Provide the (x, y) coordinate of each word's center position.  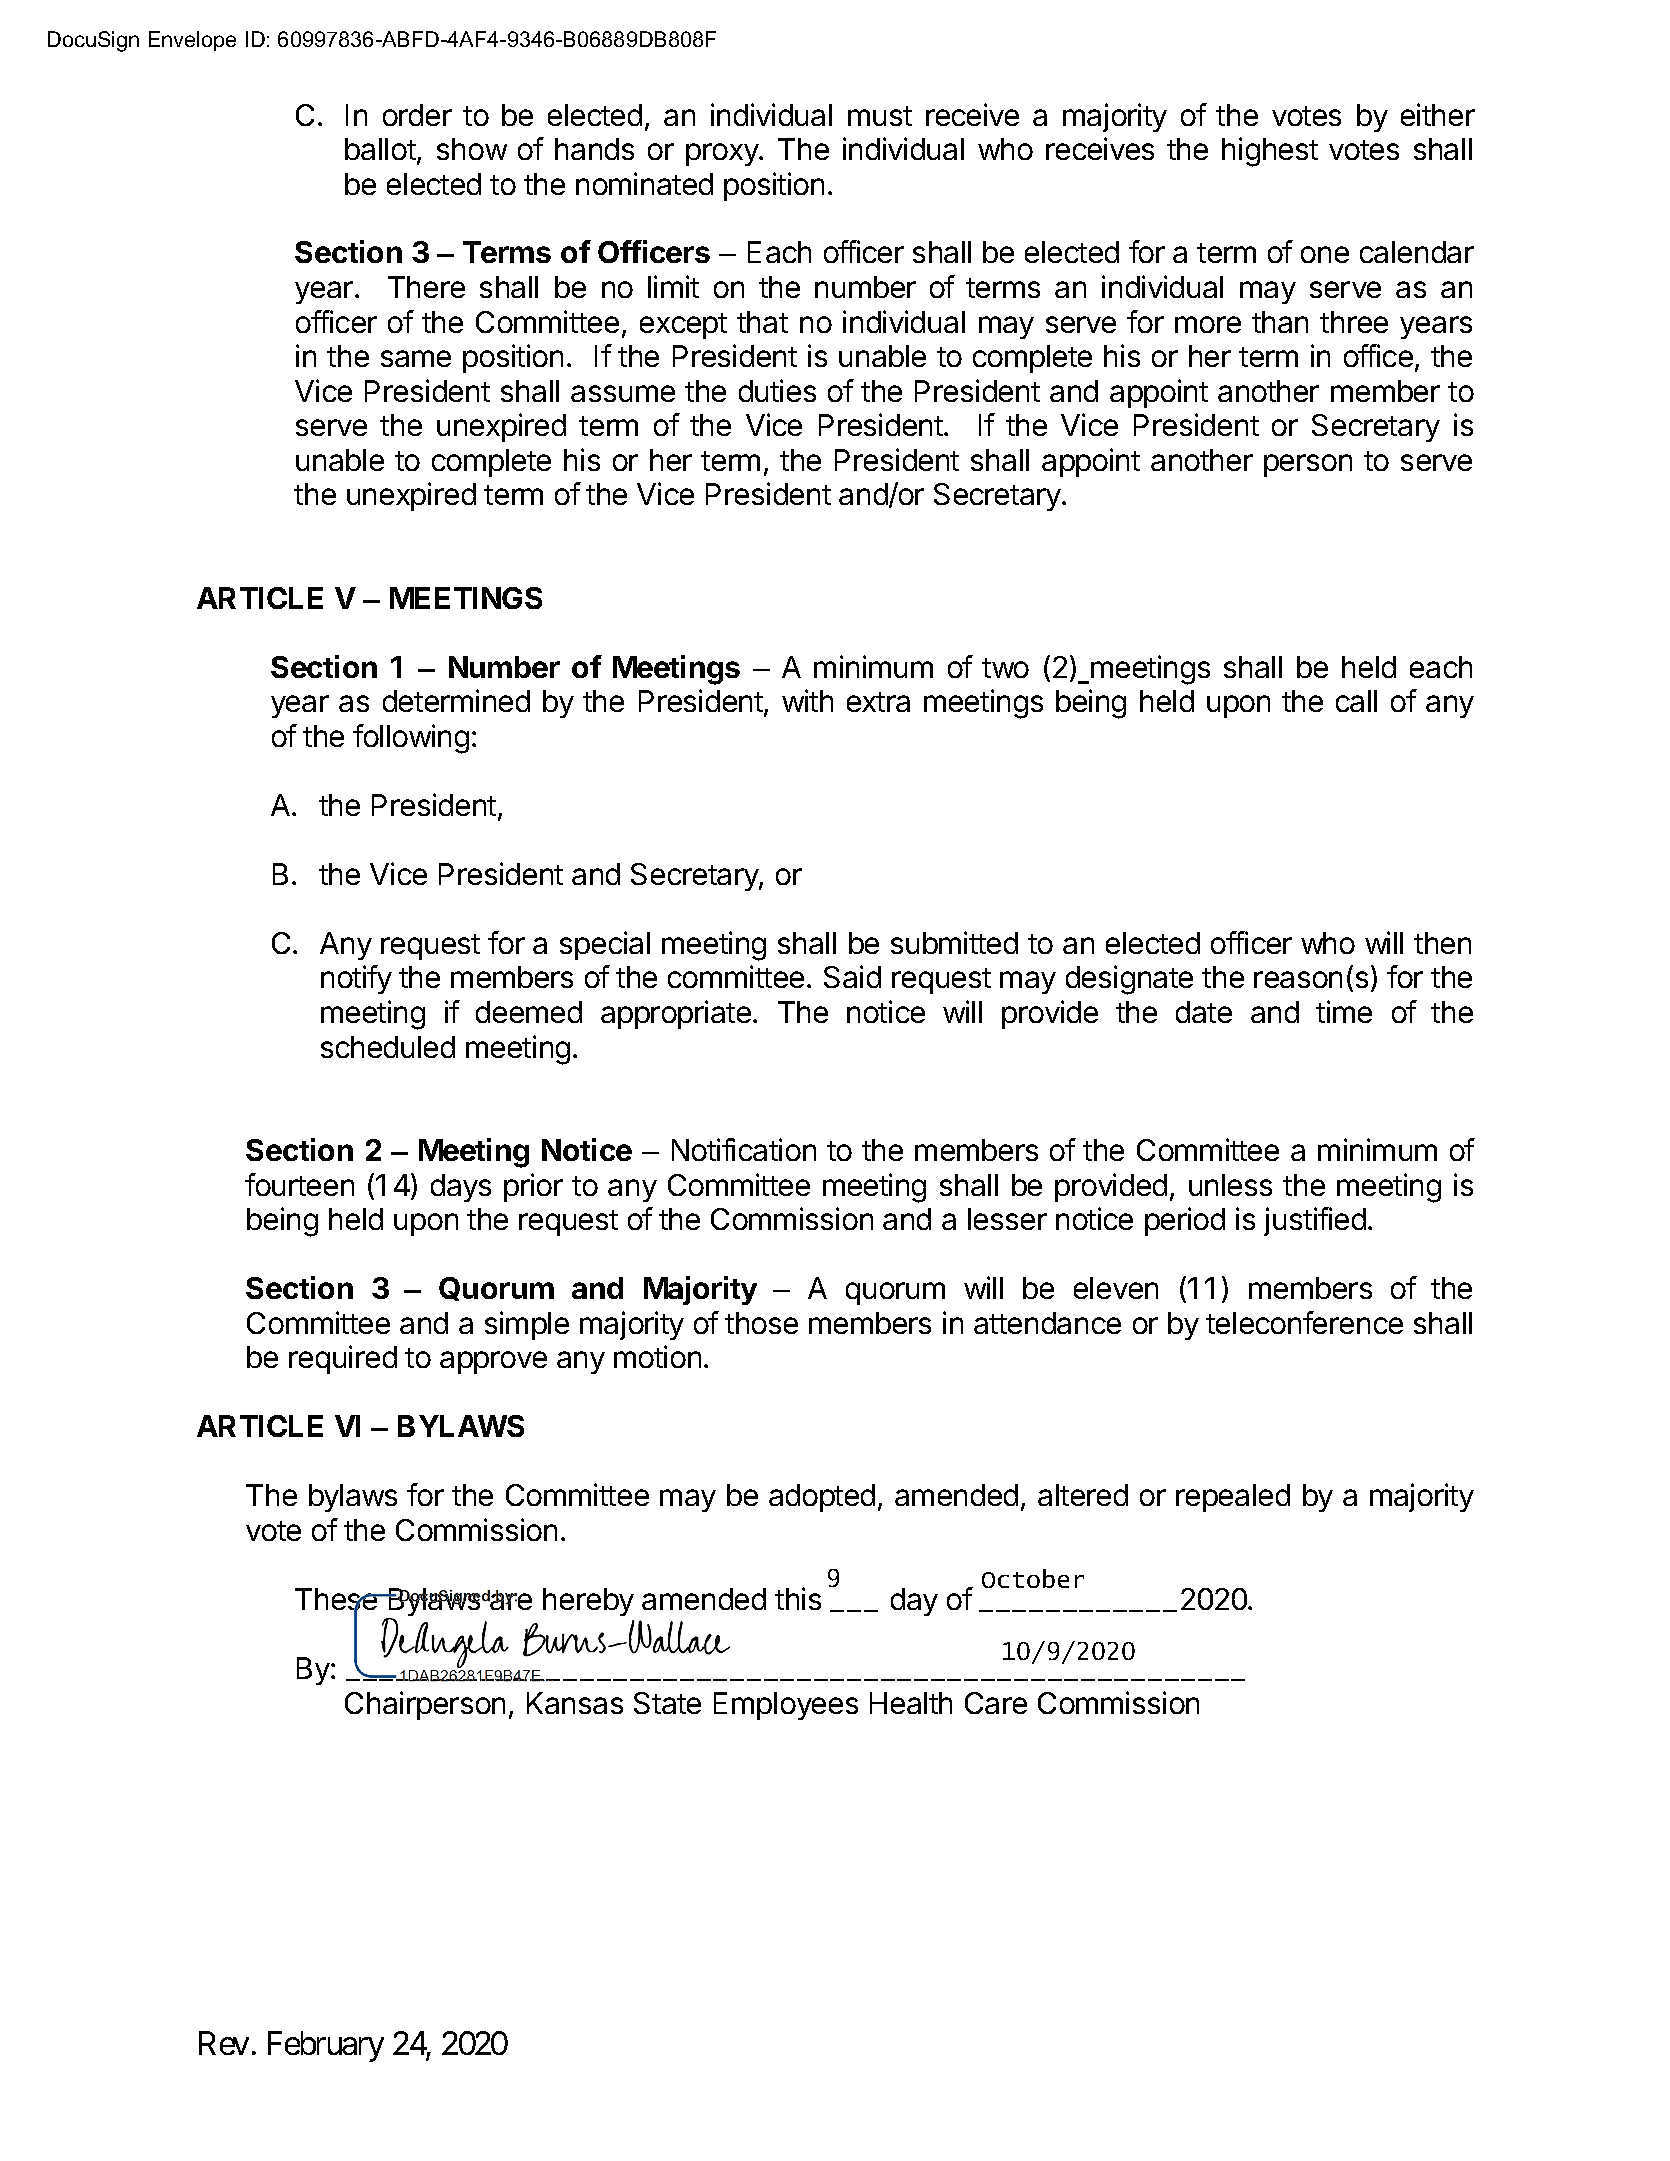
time (1344, 1011)
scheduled (388, 1047)
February (326, 2046)
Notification (744, 1149)
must (880, 116)
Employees (786, 1706)
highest (1270, 152)
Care (996, 1703)
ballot (380, 149)
